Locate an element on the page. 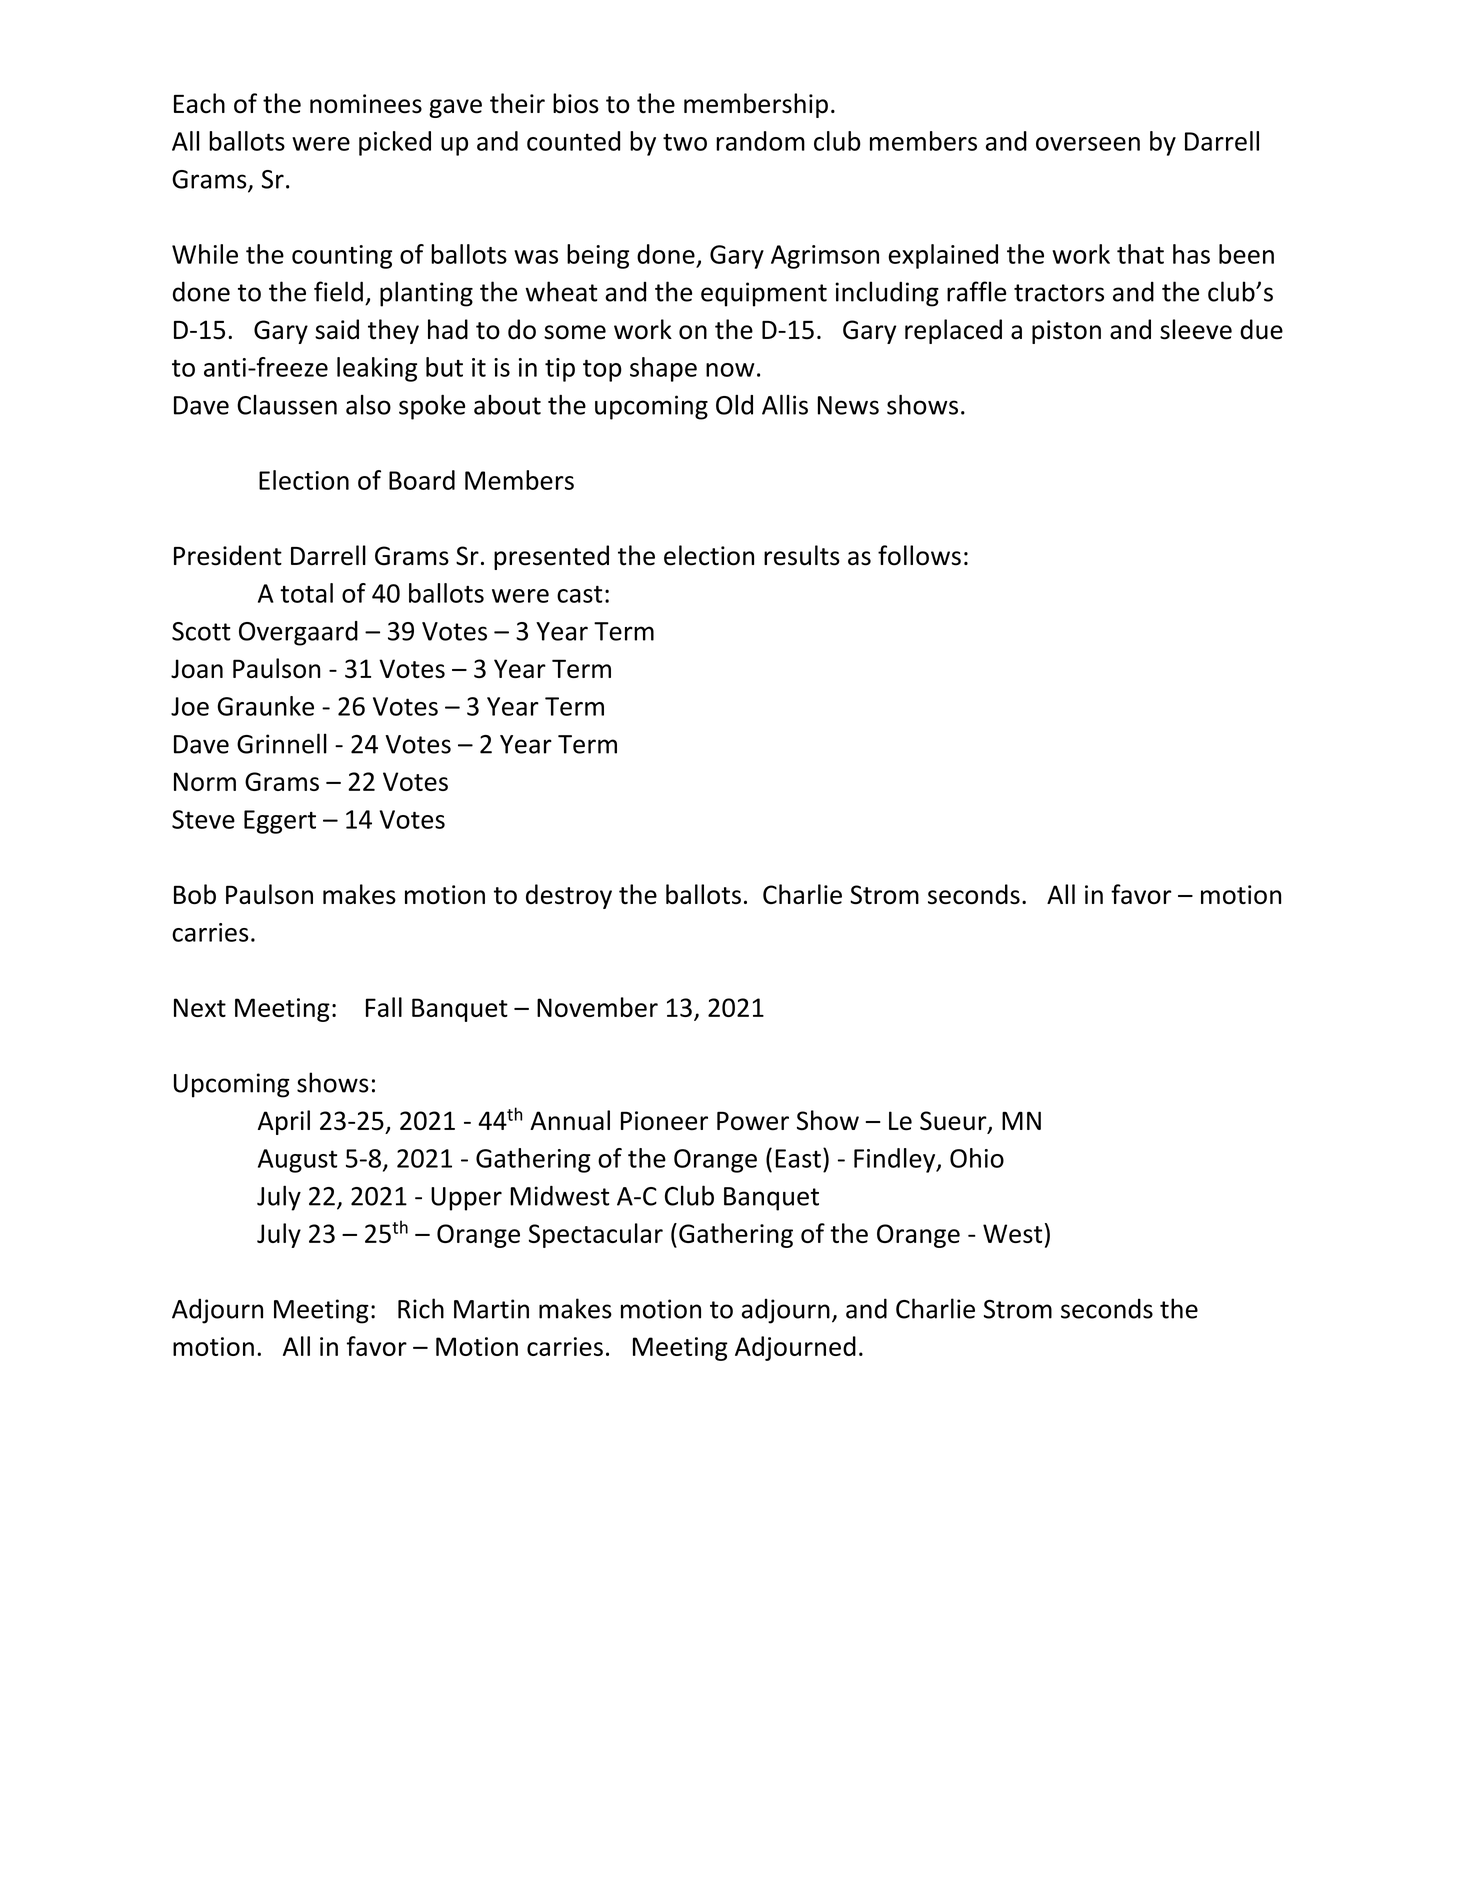 The image size is (1458, 1887). overseen is located at coordinates (1088, 144).
